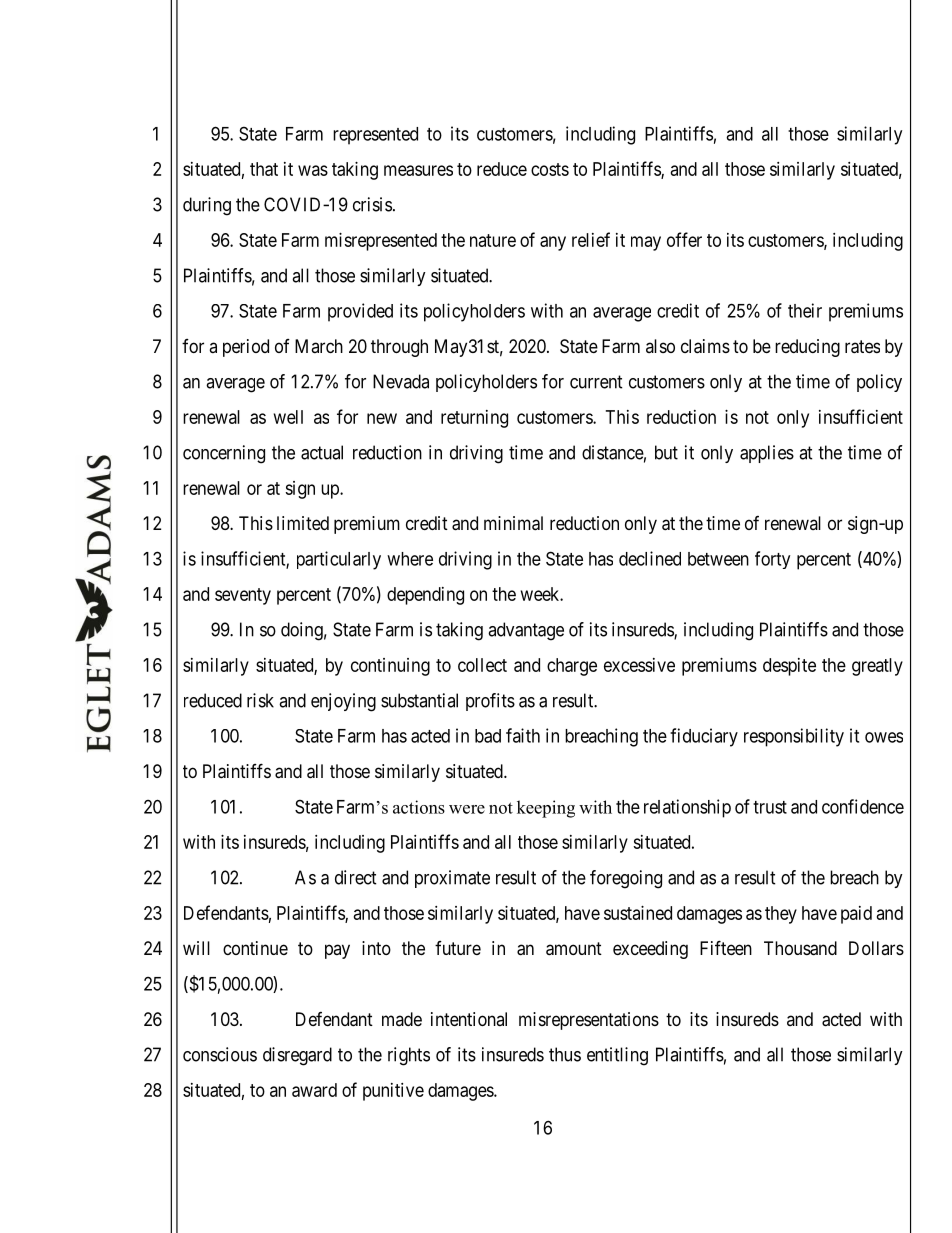 The height and width of the page is (1233, 952). I want to click on reducing, so click(807, 348).
